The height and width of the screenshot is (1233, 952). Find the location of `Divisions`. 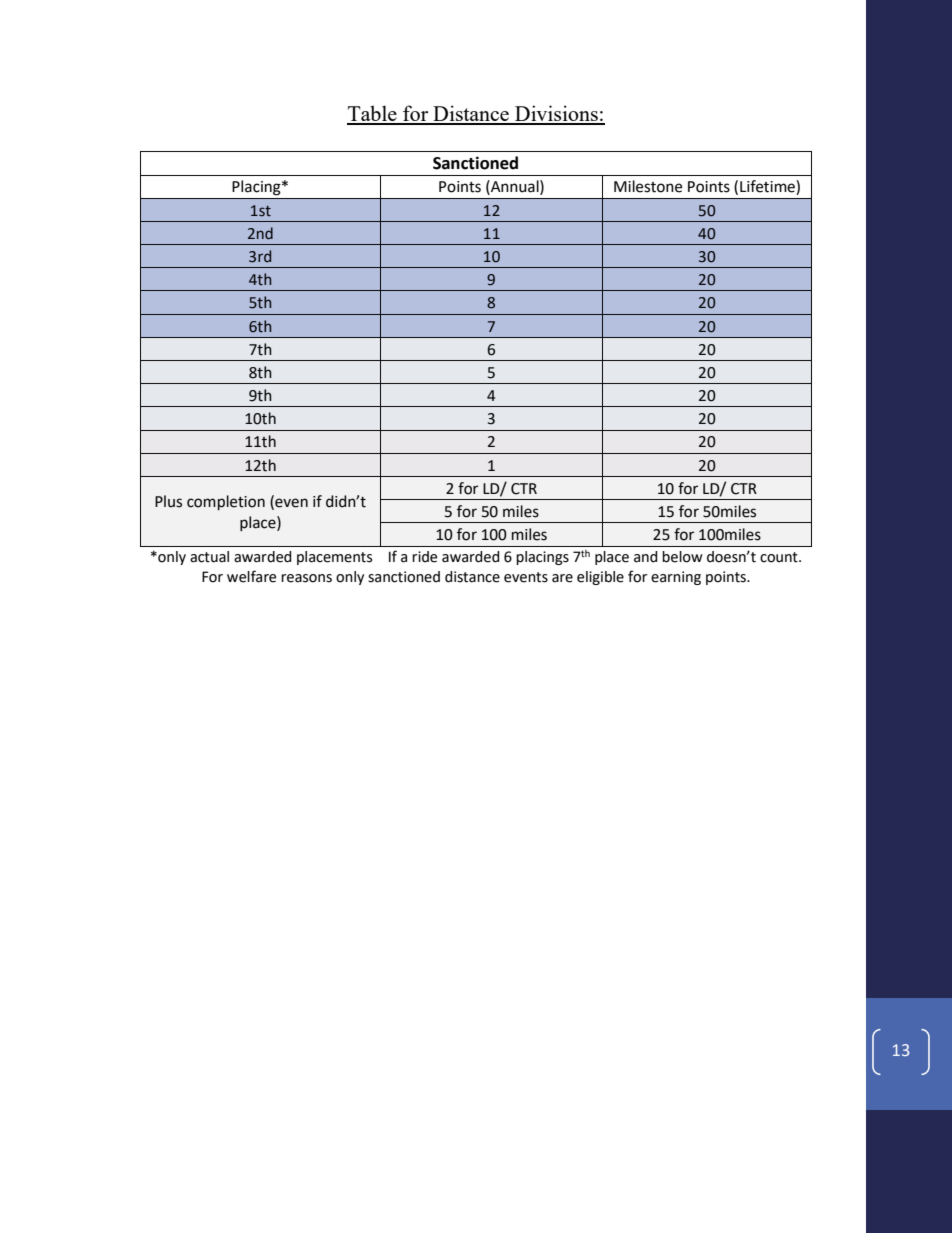

Divisions is located at coordinates (556, 114).
